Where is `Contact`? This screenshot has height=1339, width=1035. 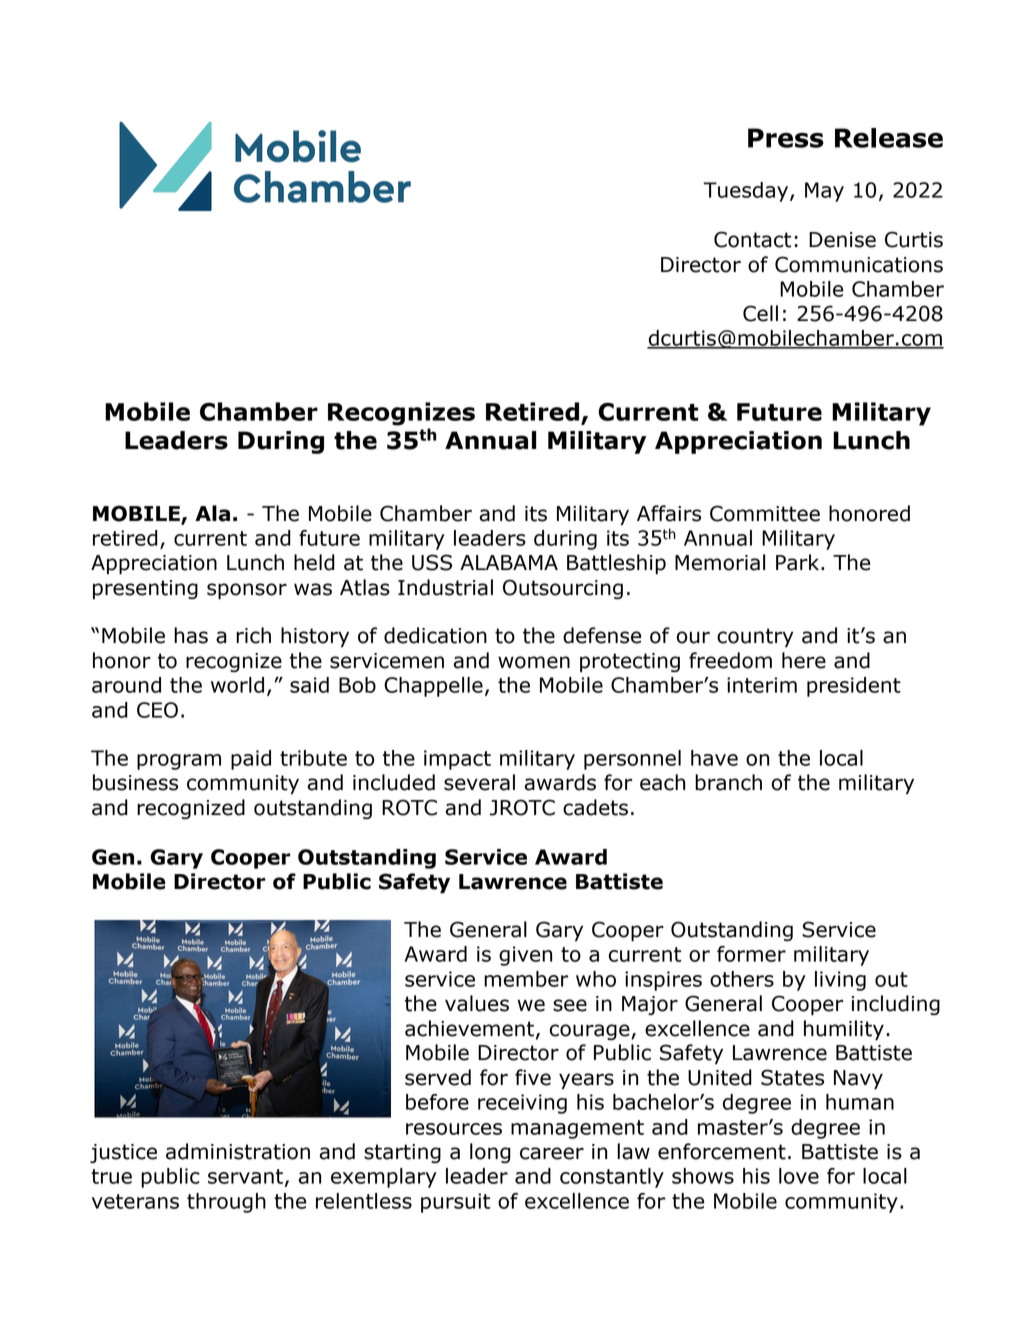
Contact is located at coordinates (752, 239).
